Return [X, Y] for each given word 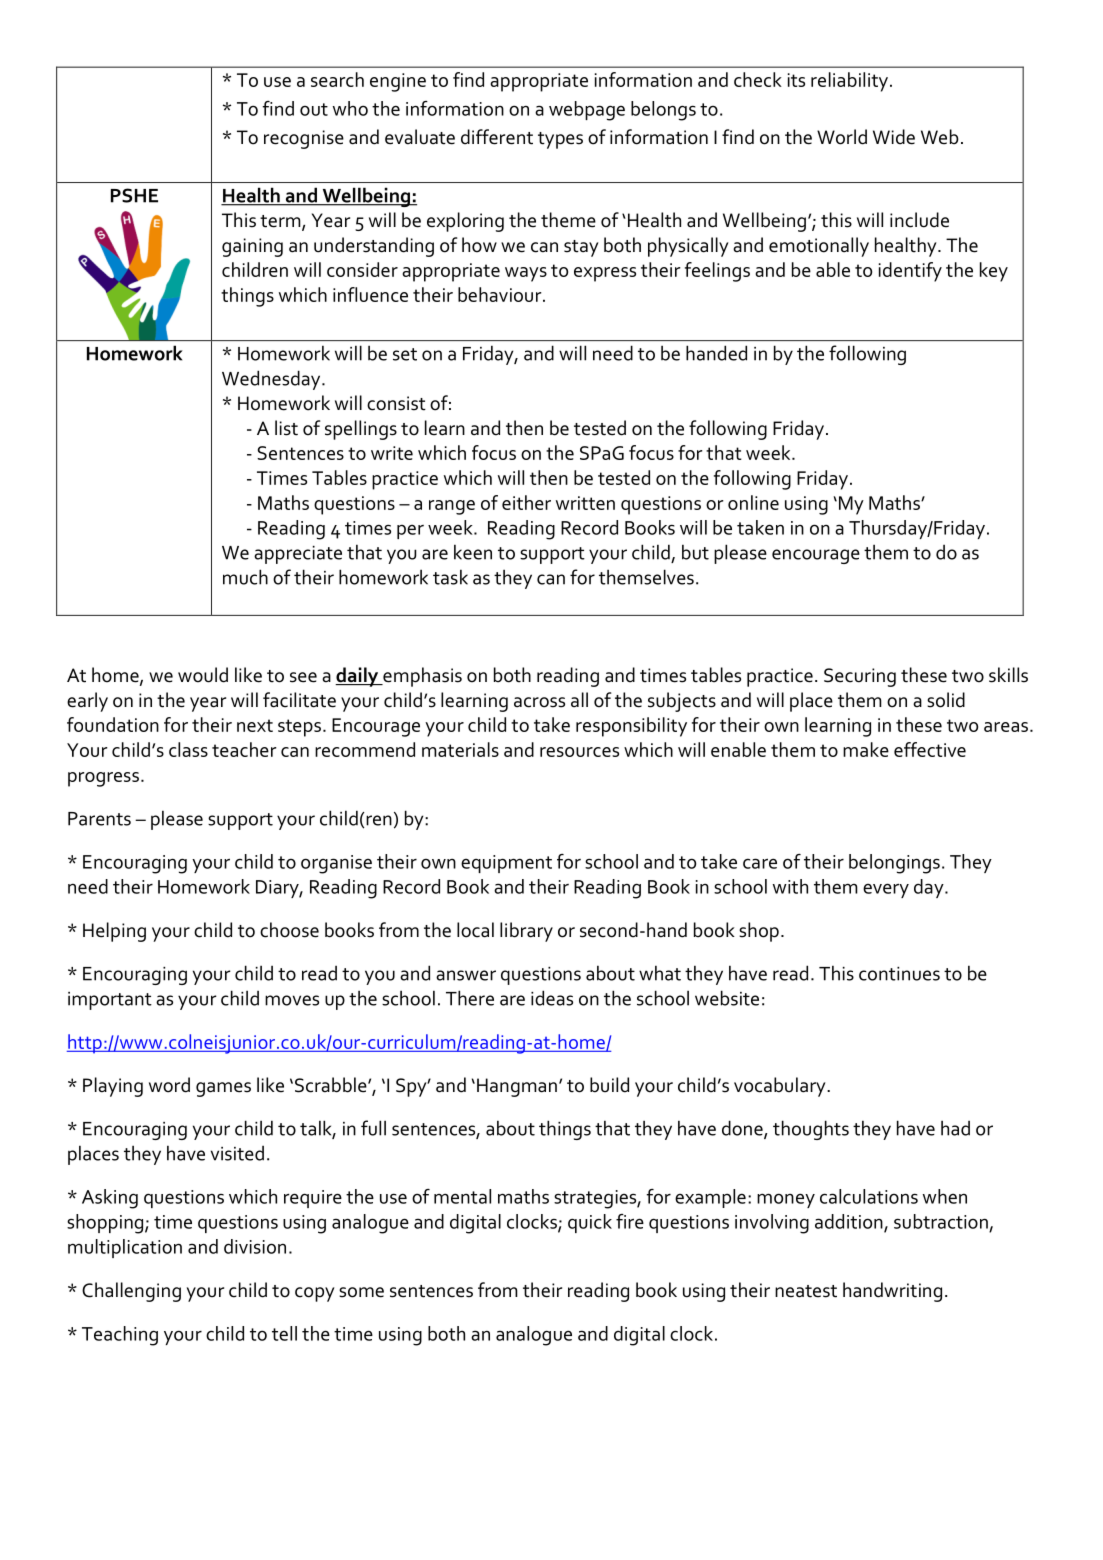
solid [946, 700]
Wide [894, 137]
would [203, 675]
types [560, 140]
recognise [304, 139]
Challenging [131, 1292]
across [539, 702]
